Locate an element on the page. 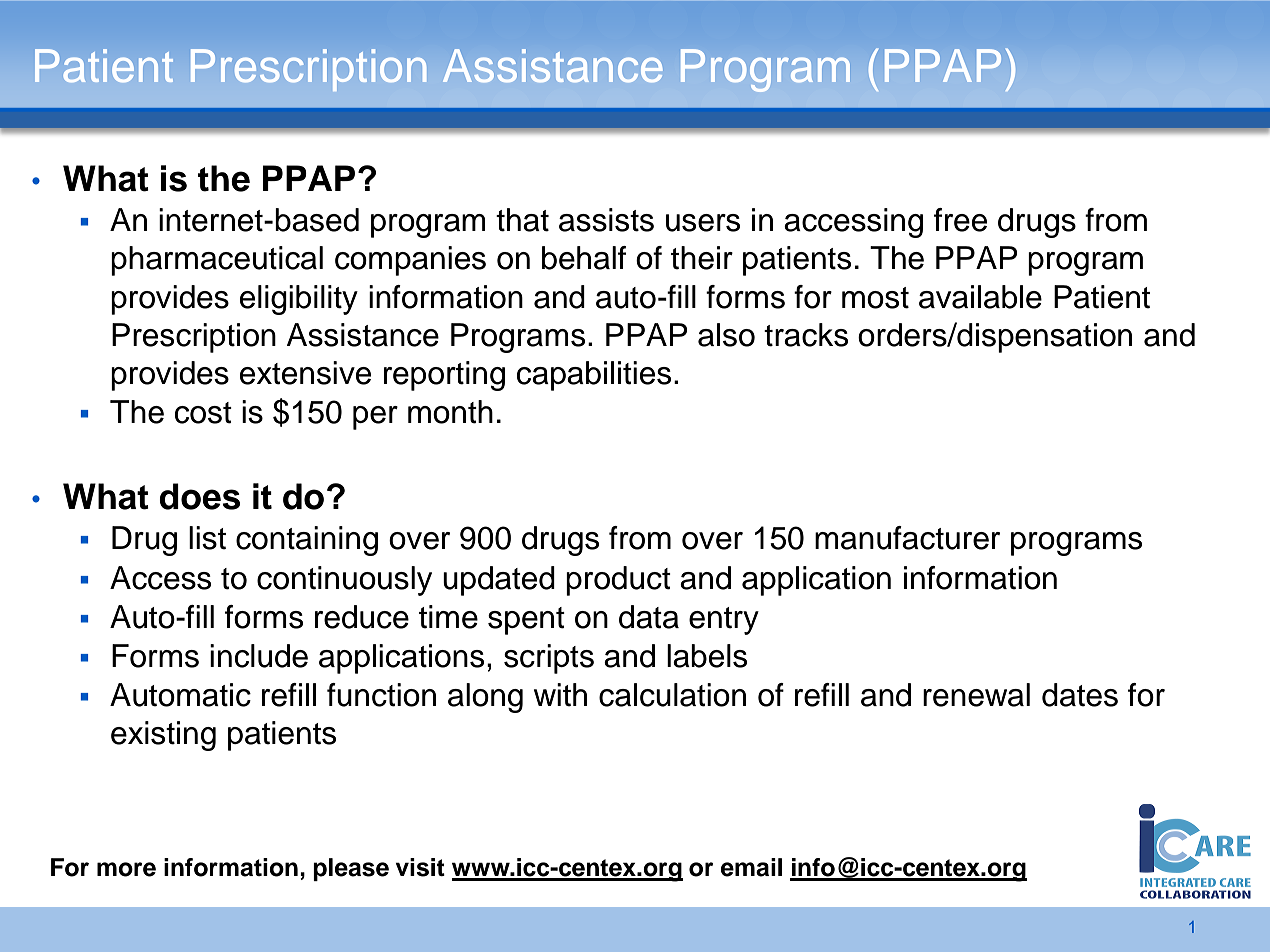  cost is located at coordinates (203, 413).
